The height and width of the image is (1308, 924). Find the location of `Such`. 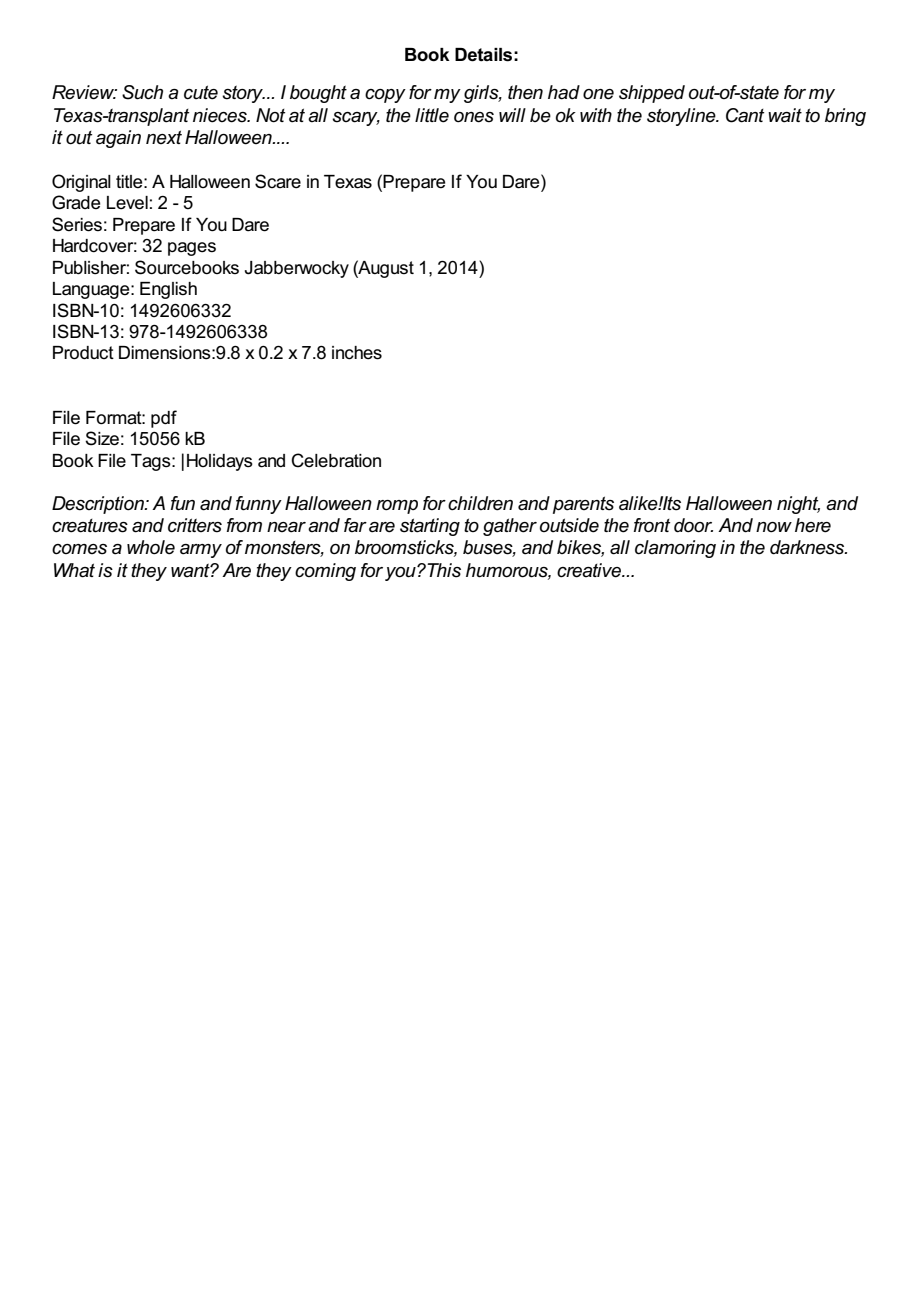

Such is located at coordinates (142, 92).
